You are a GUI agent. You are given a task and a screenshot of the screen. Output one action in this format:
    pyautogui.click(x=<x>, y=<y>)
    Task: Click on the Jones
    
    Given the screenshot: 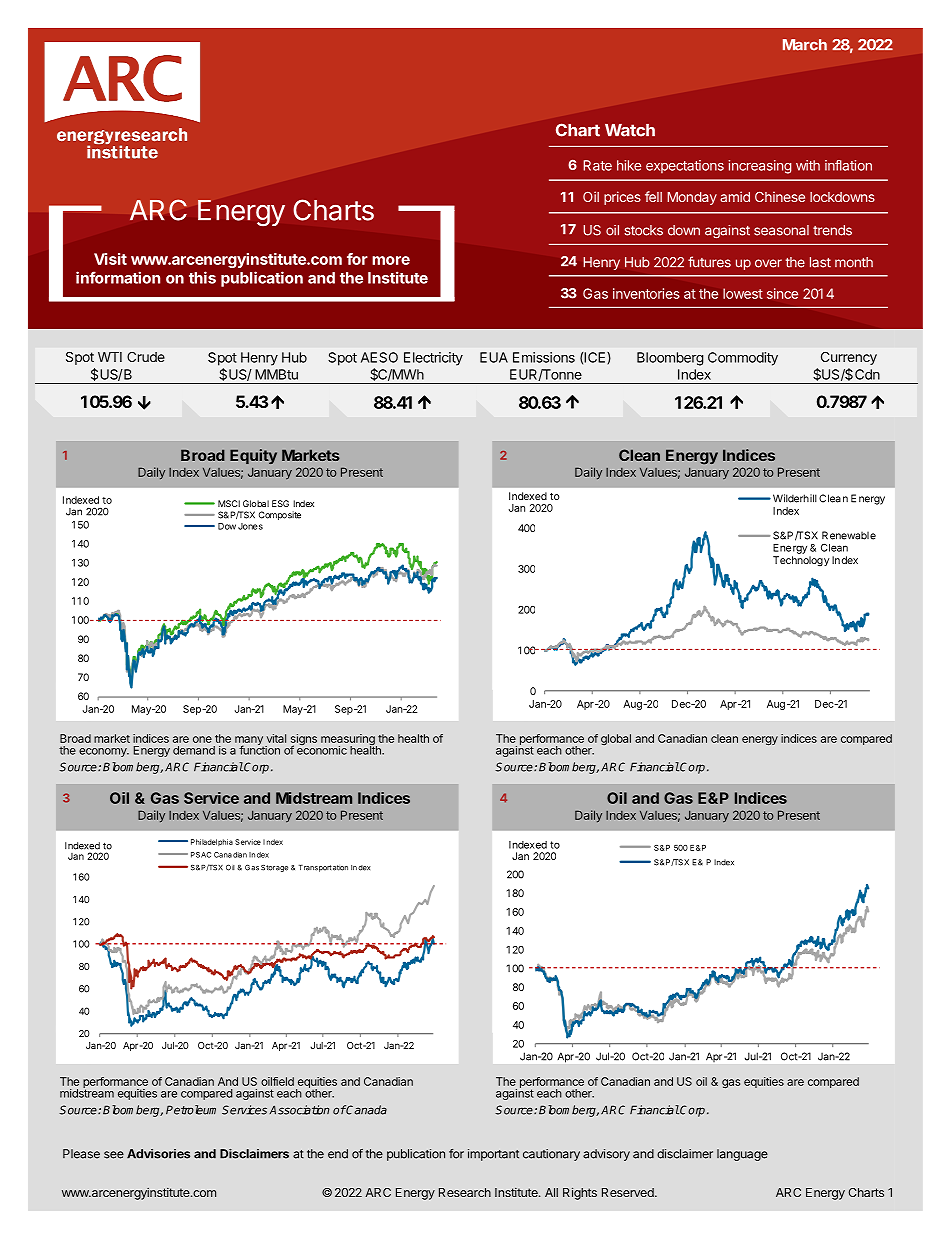 What is the action you would take?
    pyautogui.click(x=250, y=526)
